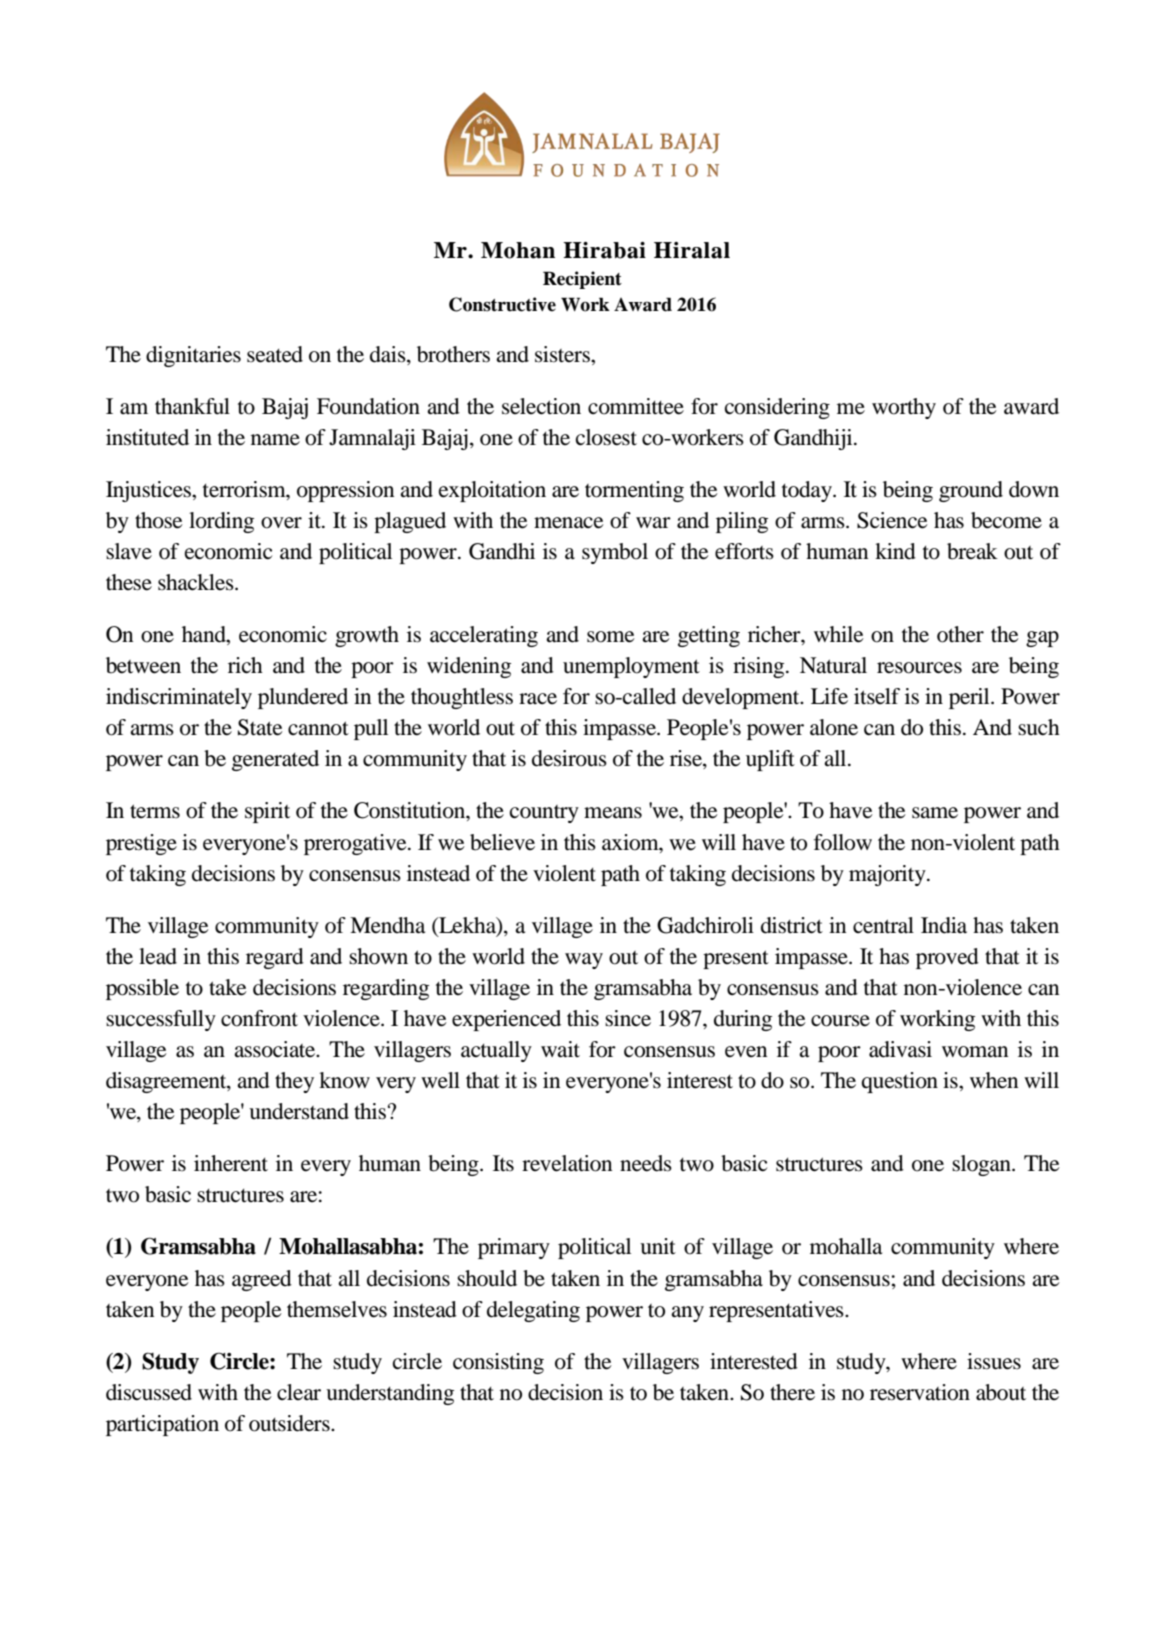 The width and height of the image is (1165, 1647). I want to click on reservation, so click(920, 1392).
